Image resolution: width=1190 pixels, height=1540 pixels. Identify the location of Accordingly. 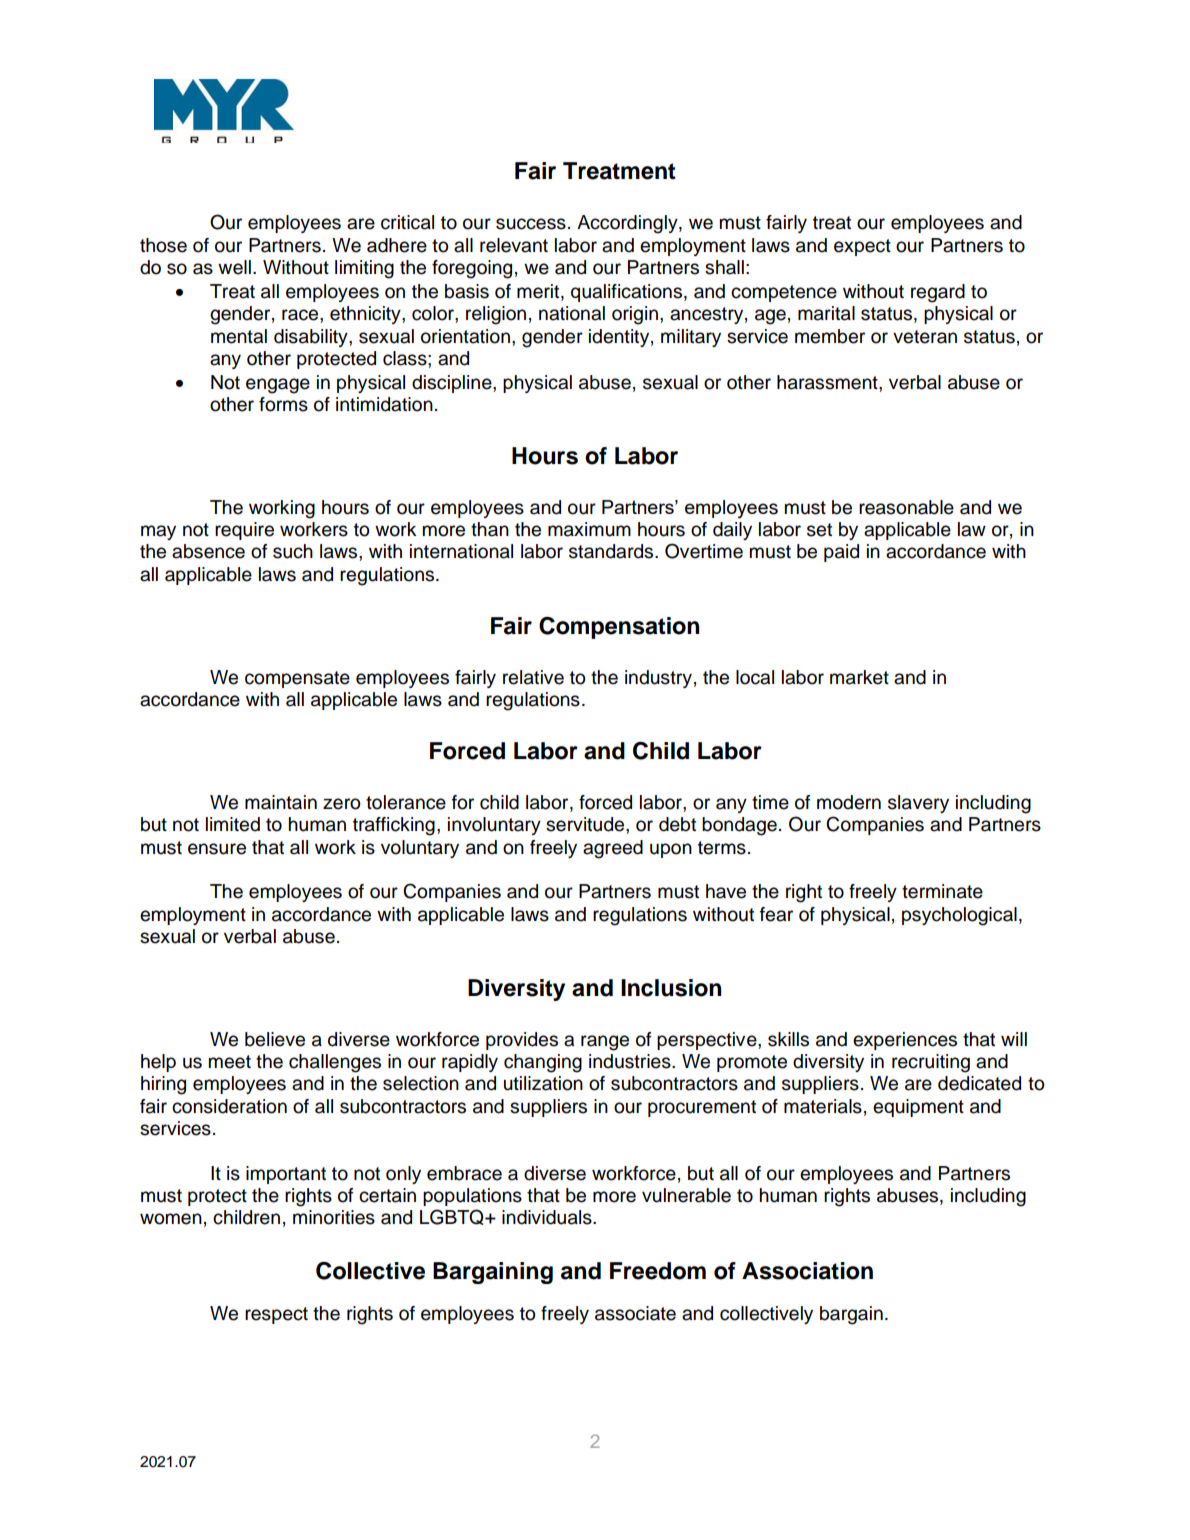
(628, 224).
